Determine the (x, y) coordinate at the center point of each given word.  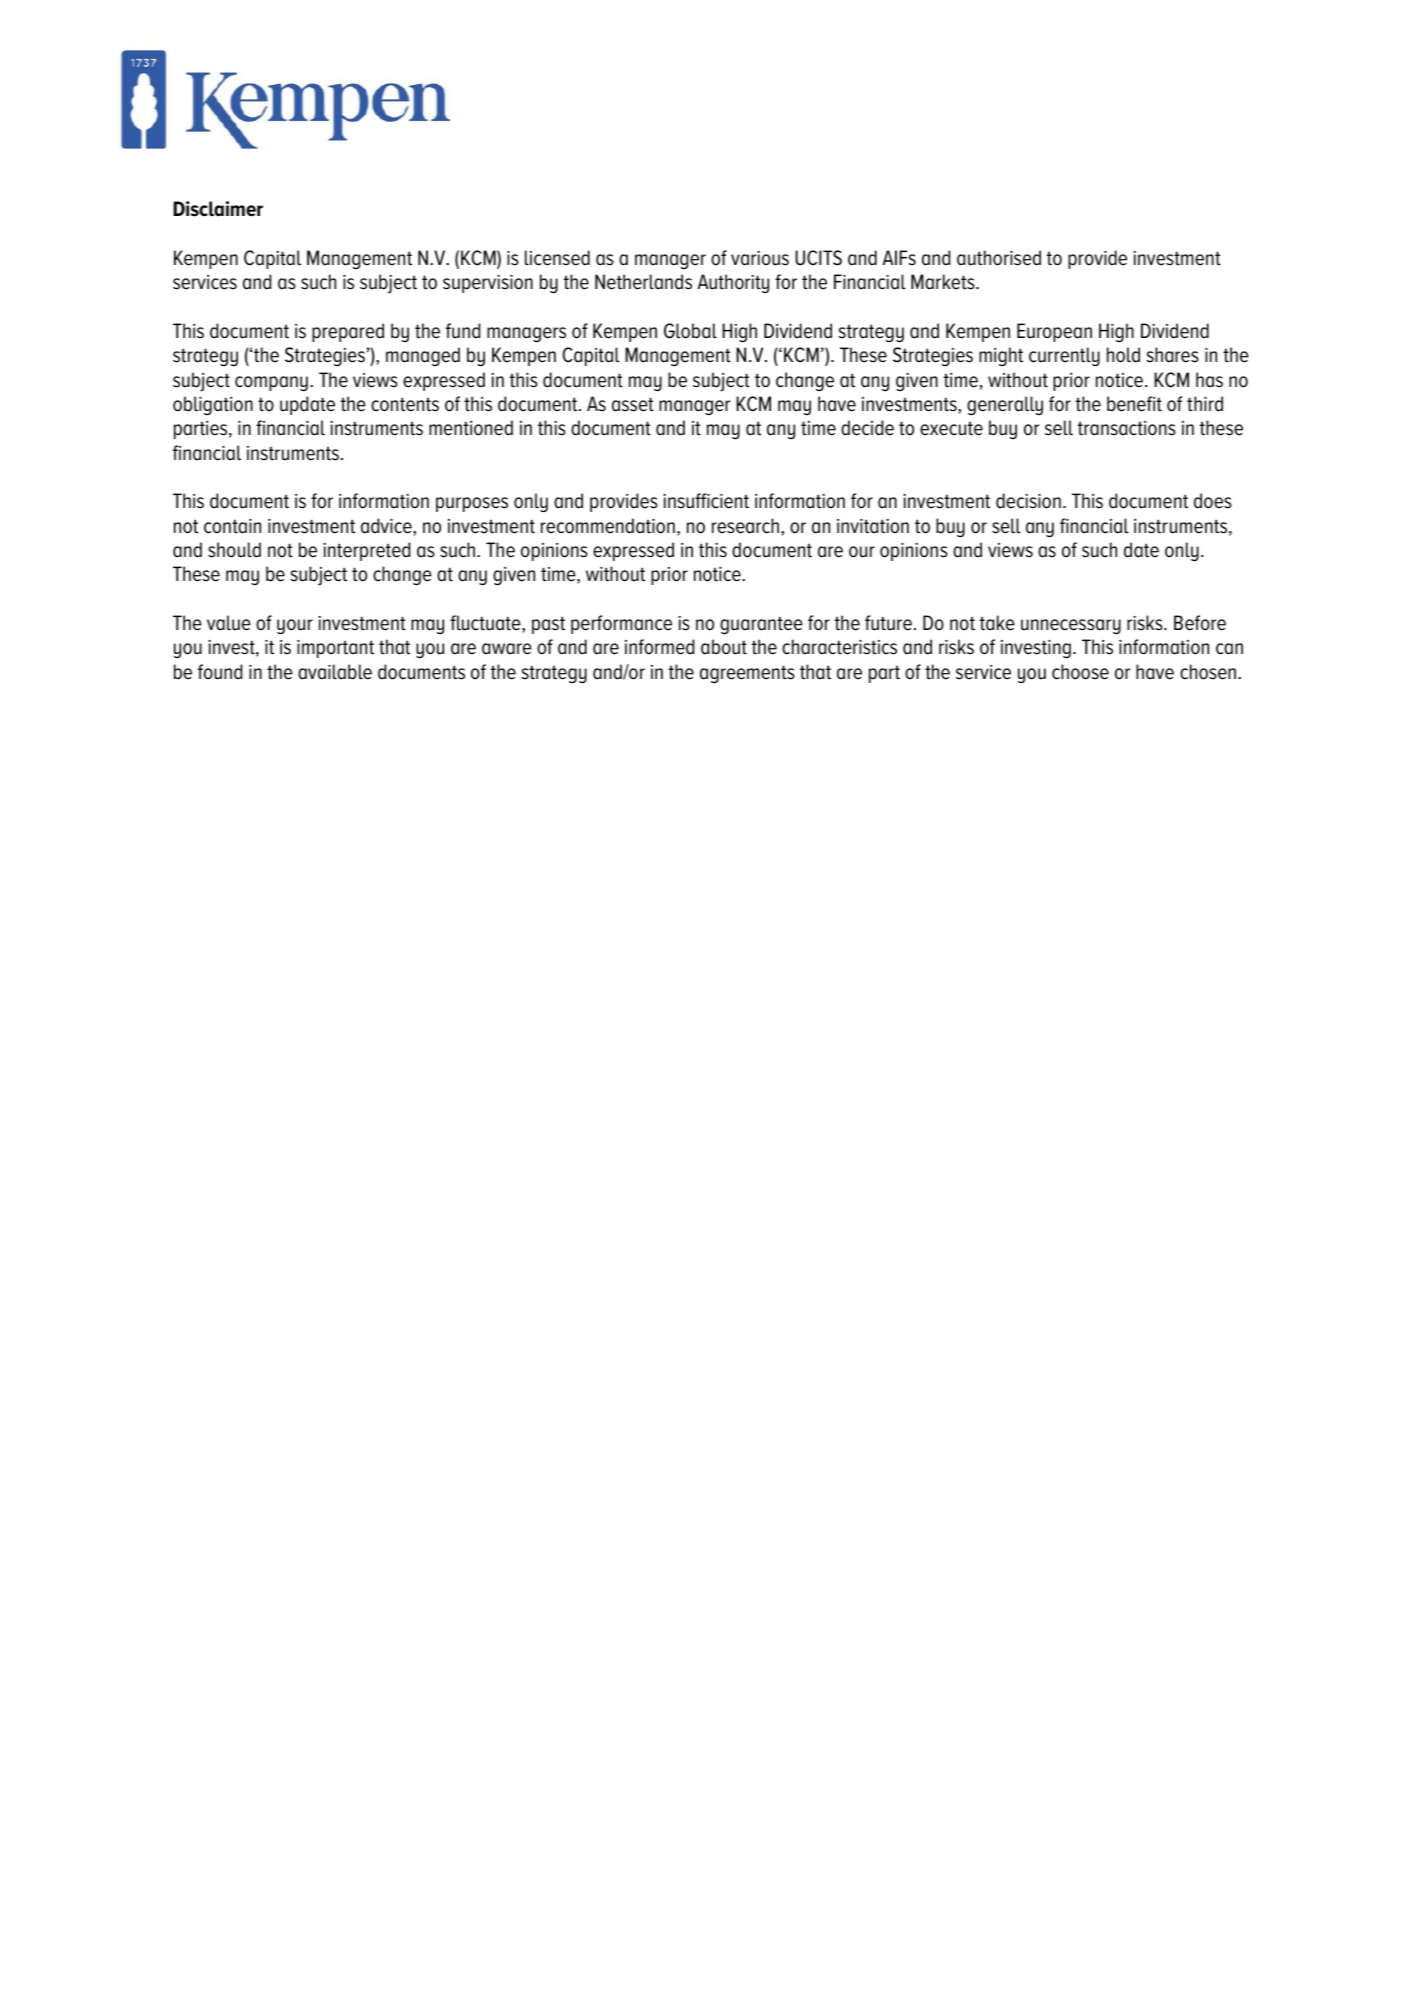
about (724, 647)
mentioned (471, 428)
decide (867, 428)
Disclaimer (218, 209)
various (760, 258)
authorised (999, 258)
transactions (1127, 428)
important (335, 649)
